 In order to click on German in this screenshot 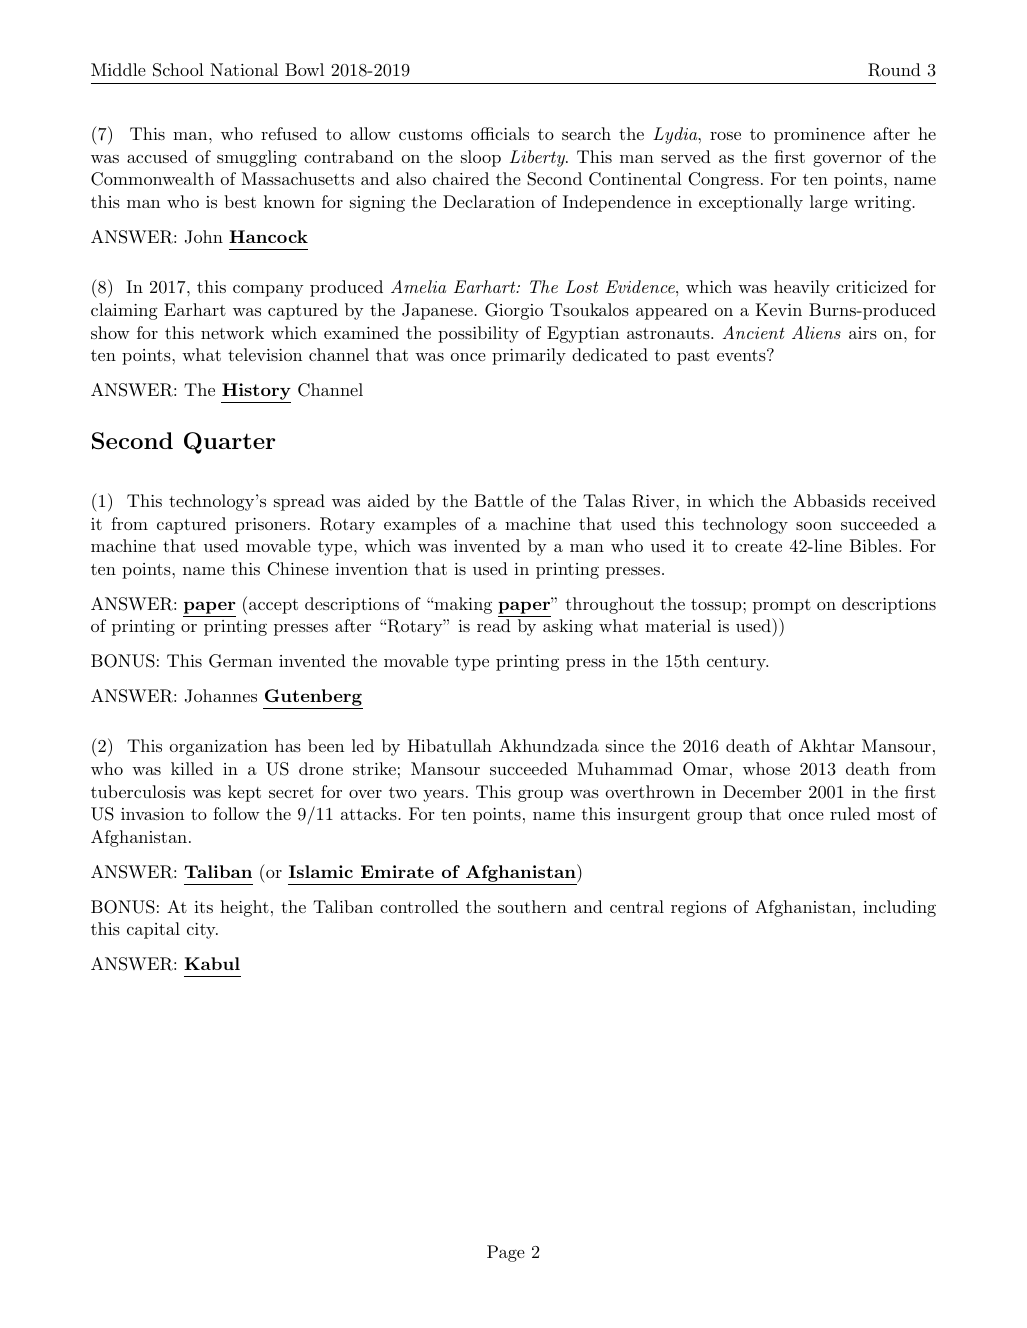, I will do `click(240, 661)`.
